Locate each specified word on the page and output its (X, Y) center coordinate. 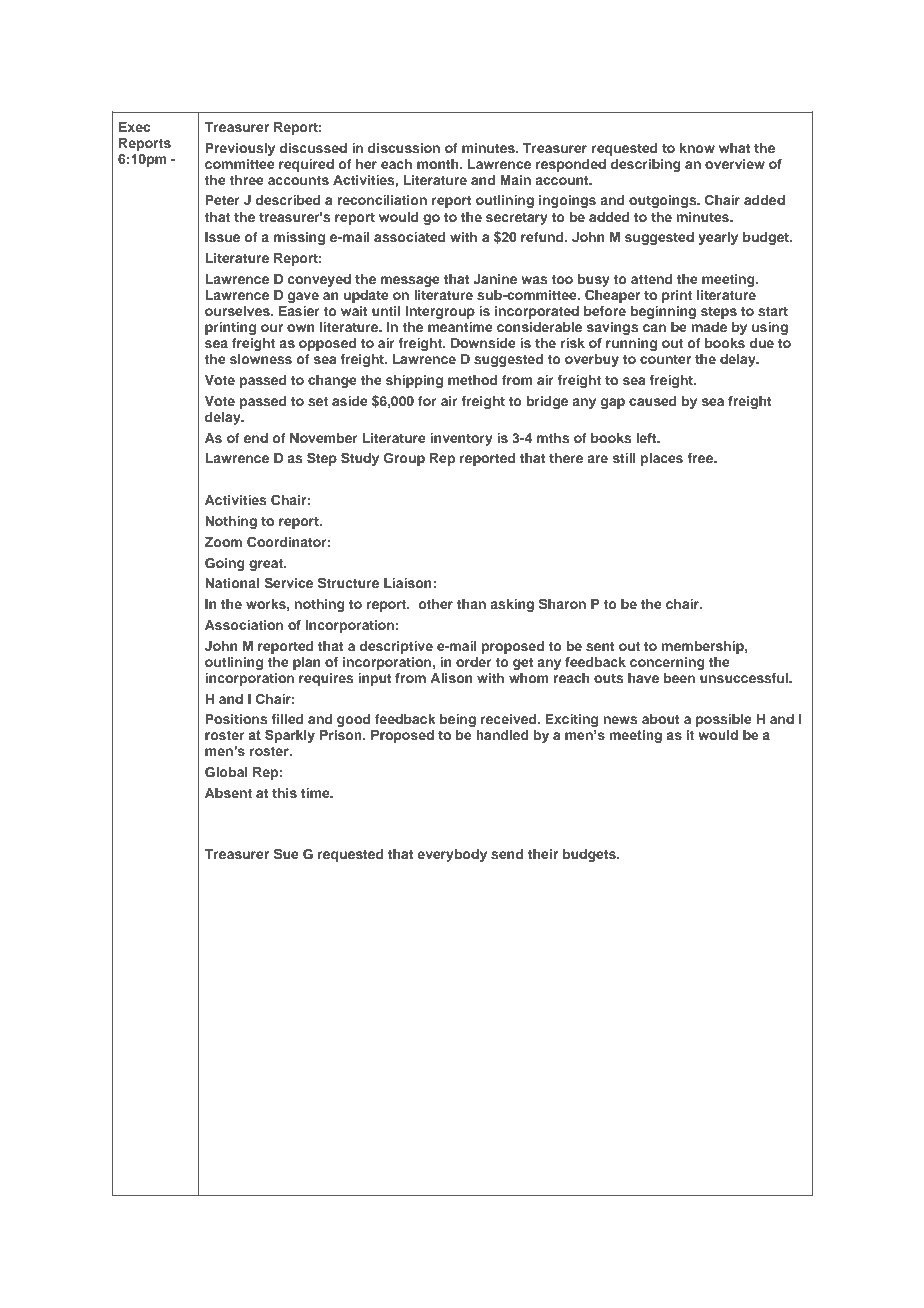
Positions (236, 719)
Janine (495, 279)
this (284, 793)
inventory (461, 439)
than (471, 604)
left (647, 438)
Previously (240, 149)
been (679, 678)
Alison (451, 678)
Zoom (223, 542)
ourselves (238, 311)
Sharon (562, 604)
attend (652, 279)
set (318, 401)
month (439, 164)
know (697, 148)
